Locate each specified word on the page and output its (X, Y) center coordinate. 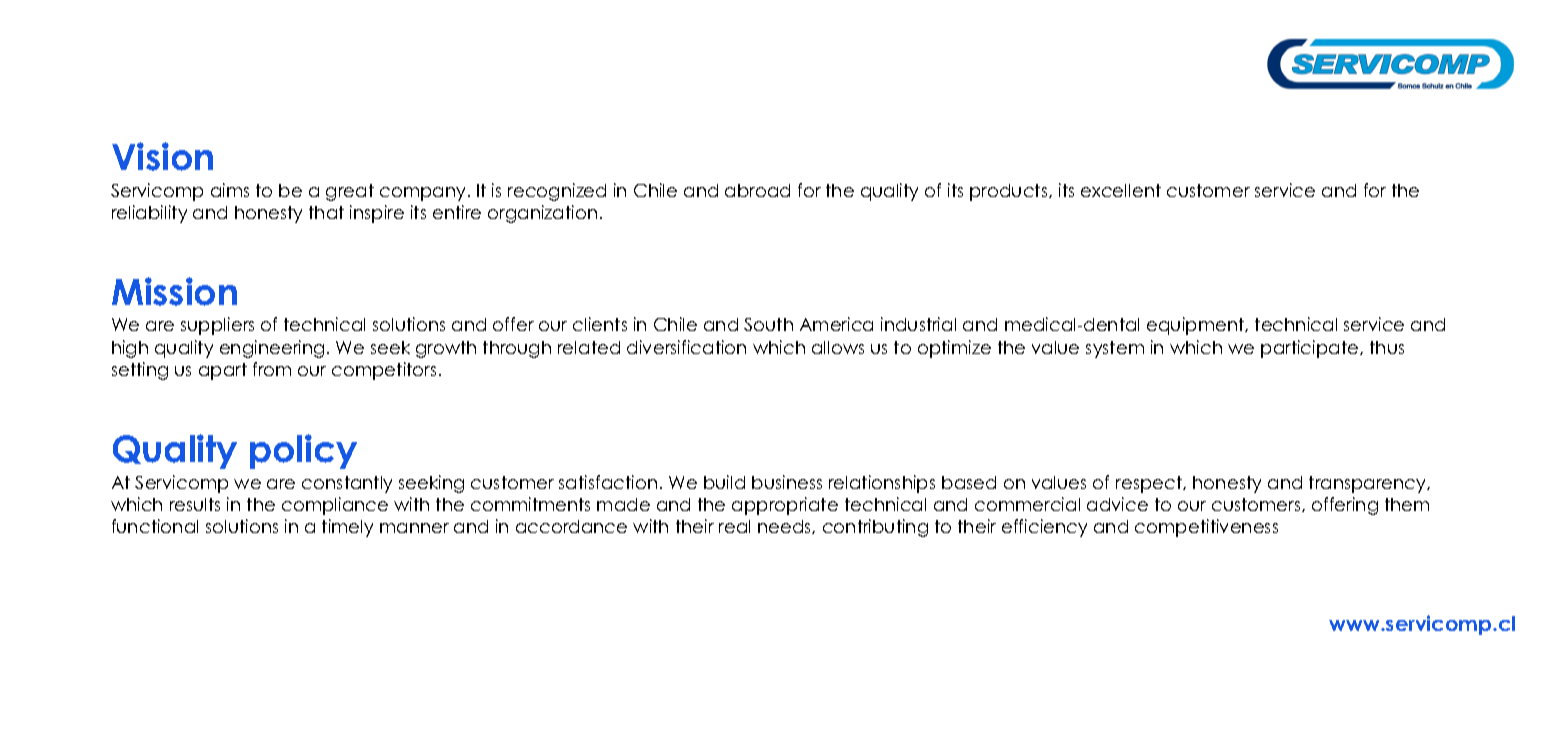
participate (1311, 349)
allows (838, 347)
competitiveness (1206, 528)
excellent (1121, 190)
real (734, 526)
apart (223, 371)
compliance (335, 506)
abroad (757, 190)
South (768, 324)
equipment (1197, 326)
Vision (162, 156)
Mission (174, 291)
